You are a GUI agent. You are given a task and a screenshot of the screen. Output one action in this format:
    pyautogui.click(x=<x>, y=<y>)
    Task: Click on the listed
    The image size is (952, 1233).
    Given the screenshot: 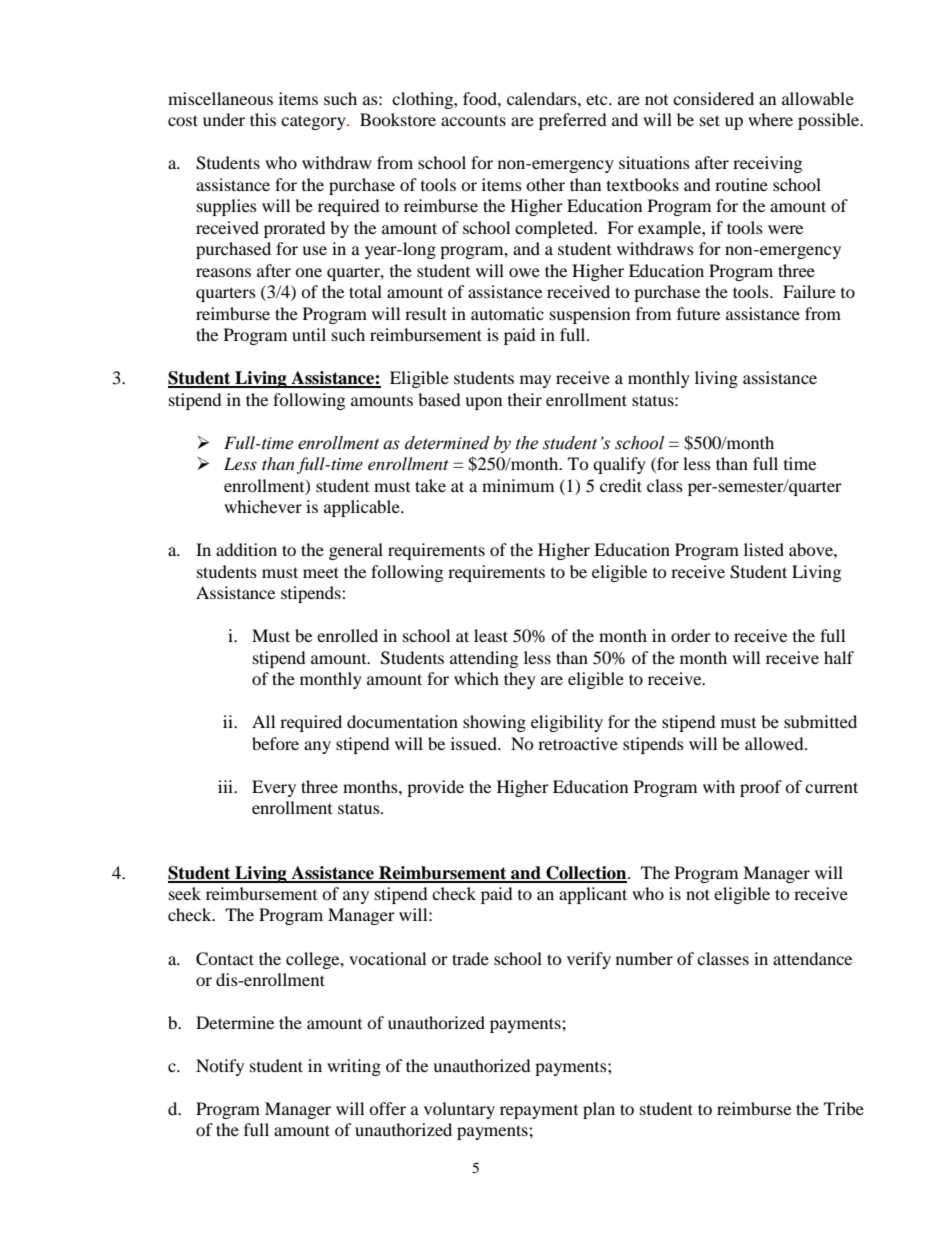 What is the action you would take?
    pyautogui.click(x=764, y=549)
